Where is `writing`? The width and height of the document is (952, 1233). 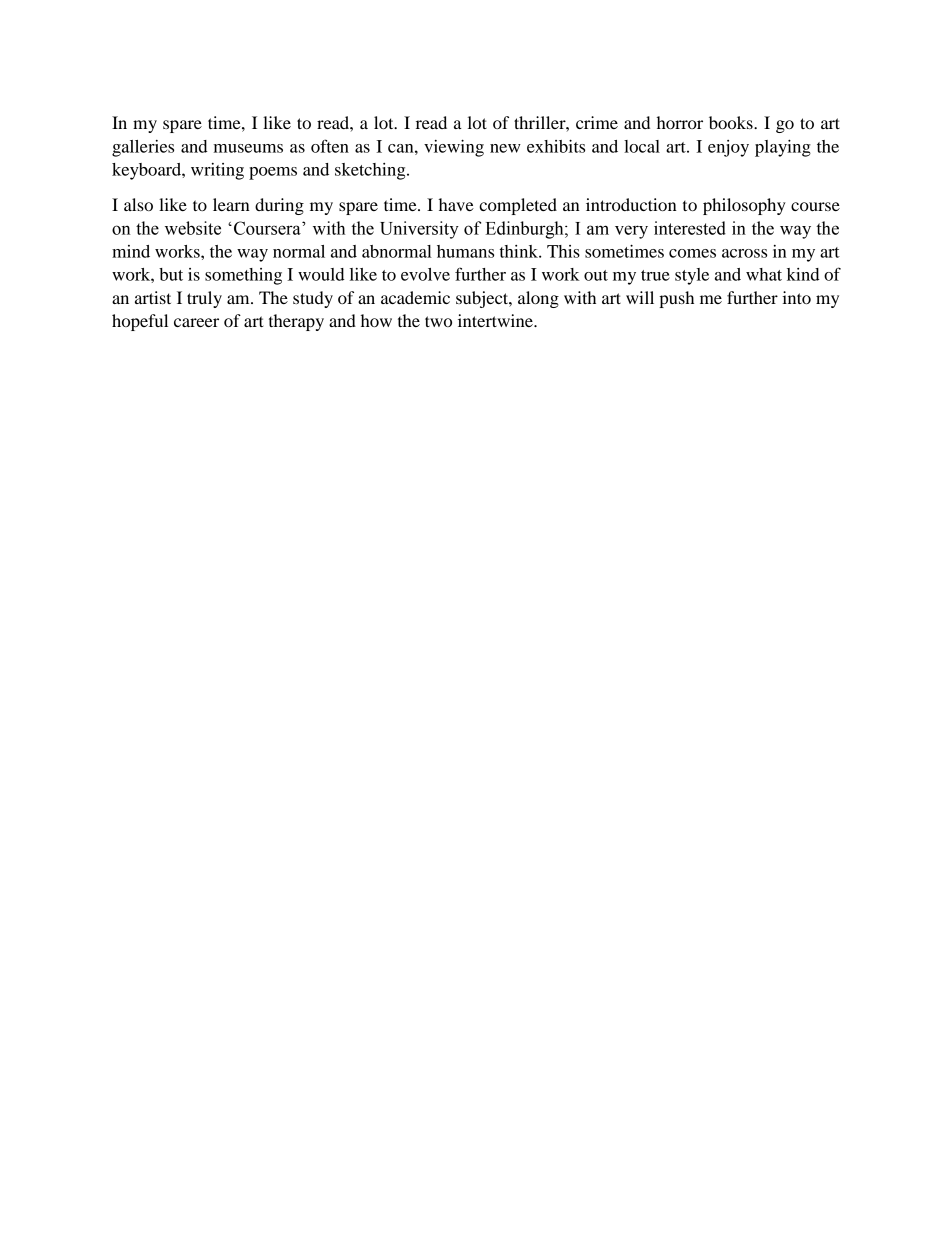
writing is located at coordinates (217, 171).
